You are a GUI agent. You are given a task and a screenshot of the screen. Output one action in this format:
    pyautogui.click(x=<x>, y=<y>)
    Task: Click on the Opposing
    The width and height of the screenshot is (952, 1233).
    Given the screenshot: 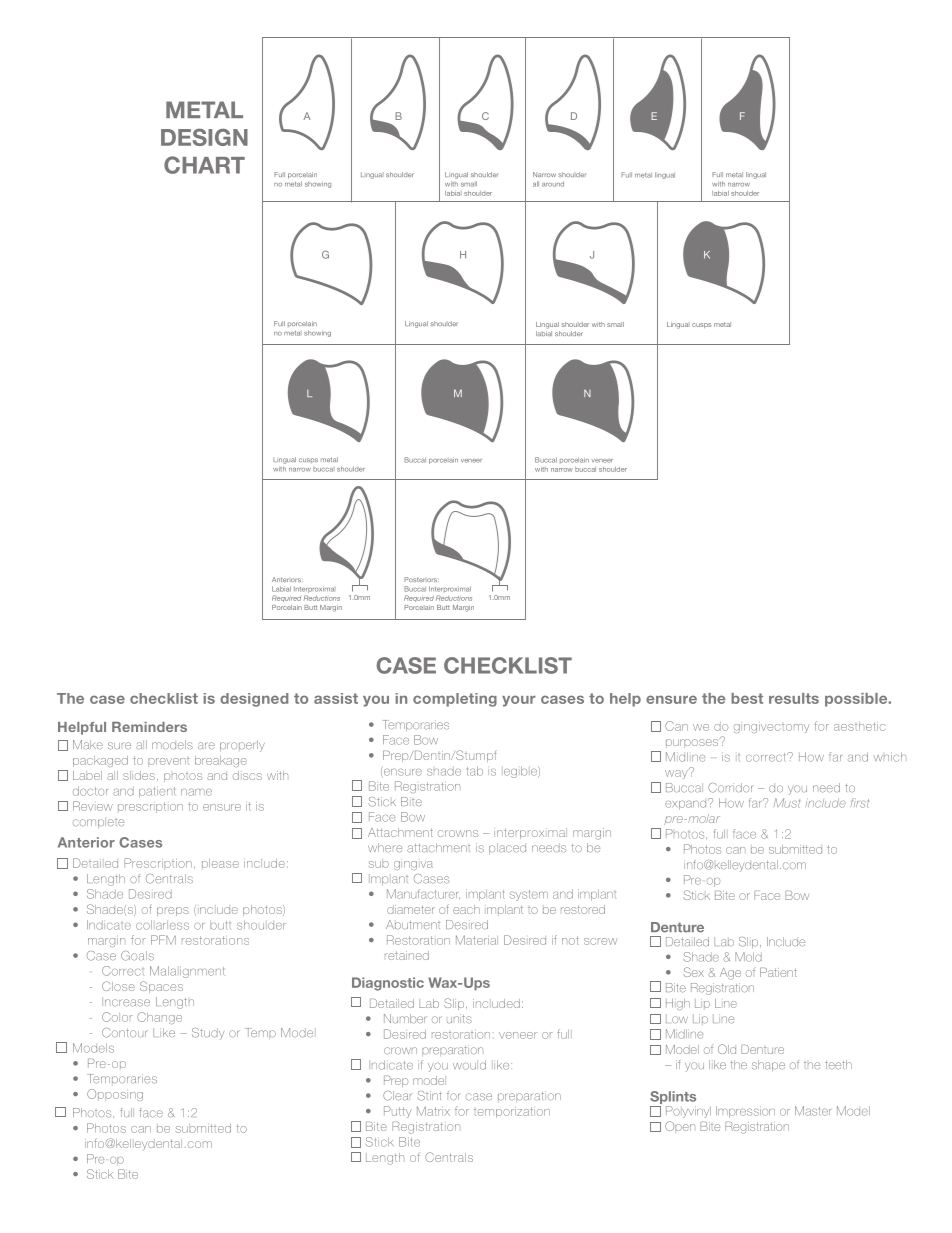 What is the action you would take?
    pyautogui.click(x=115, y=1095)
